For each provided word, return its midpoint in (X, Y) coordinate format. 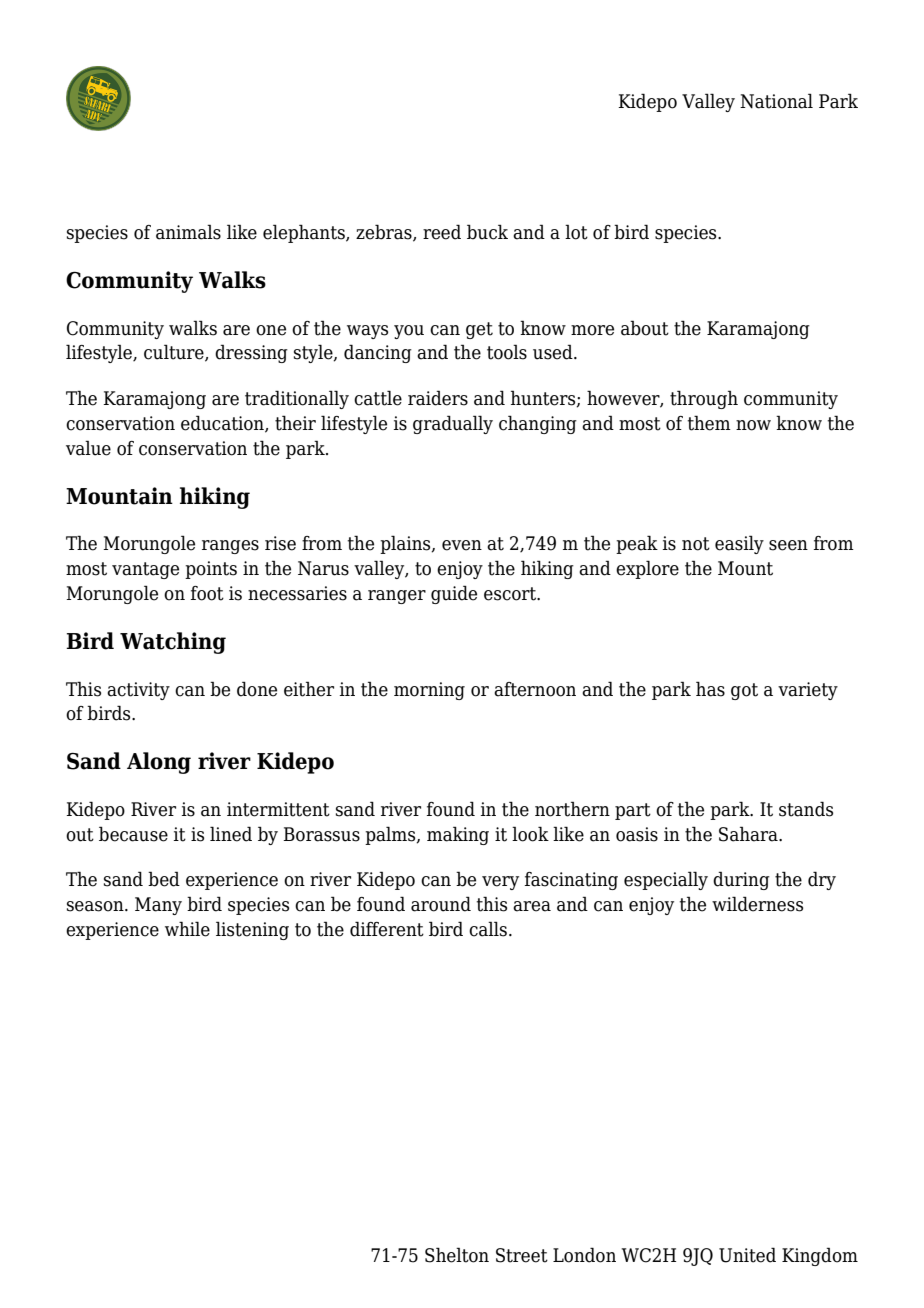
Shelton (457, 1255)
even (462, 545)
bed (164, 879)
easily (739, 544)
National (776, 101)
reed (442, 232)
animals (188, 232)
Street (522, 1255)
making (458, 835)
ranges (230, 547)
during (741, 880)
